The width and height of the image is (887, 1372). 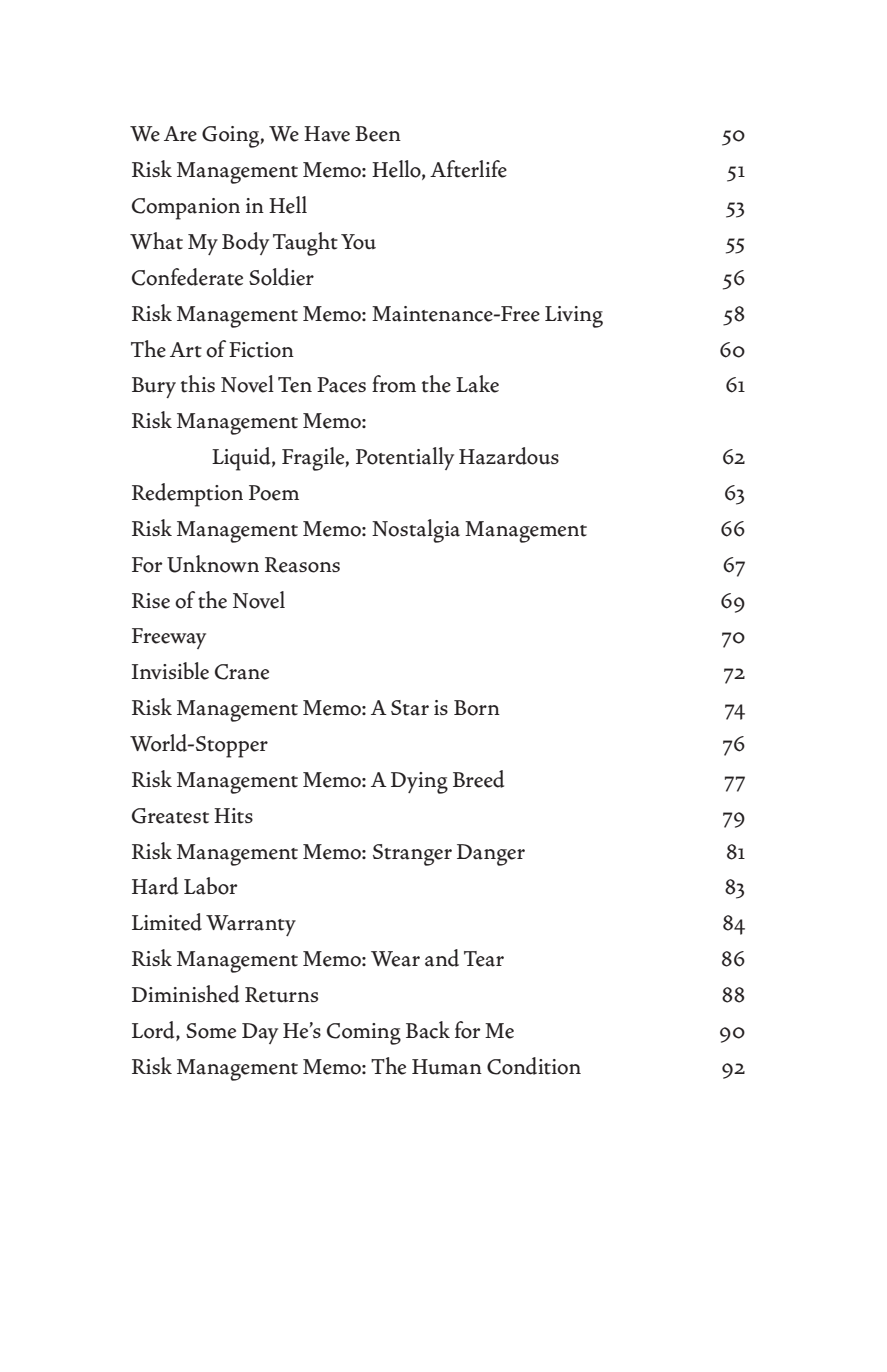 What do you see at coordinates (180, 134) in the image?
I see `Are` at bounding box center [180, 134].
